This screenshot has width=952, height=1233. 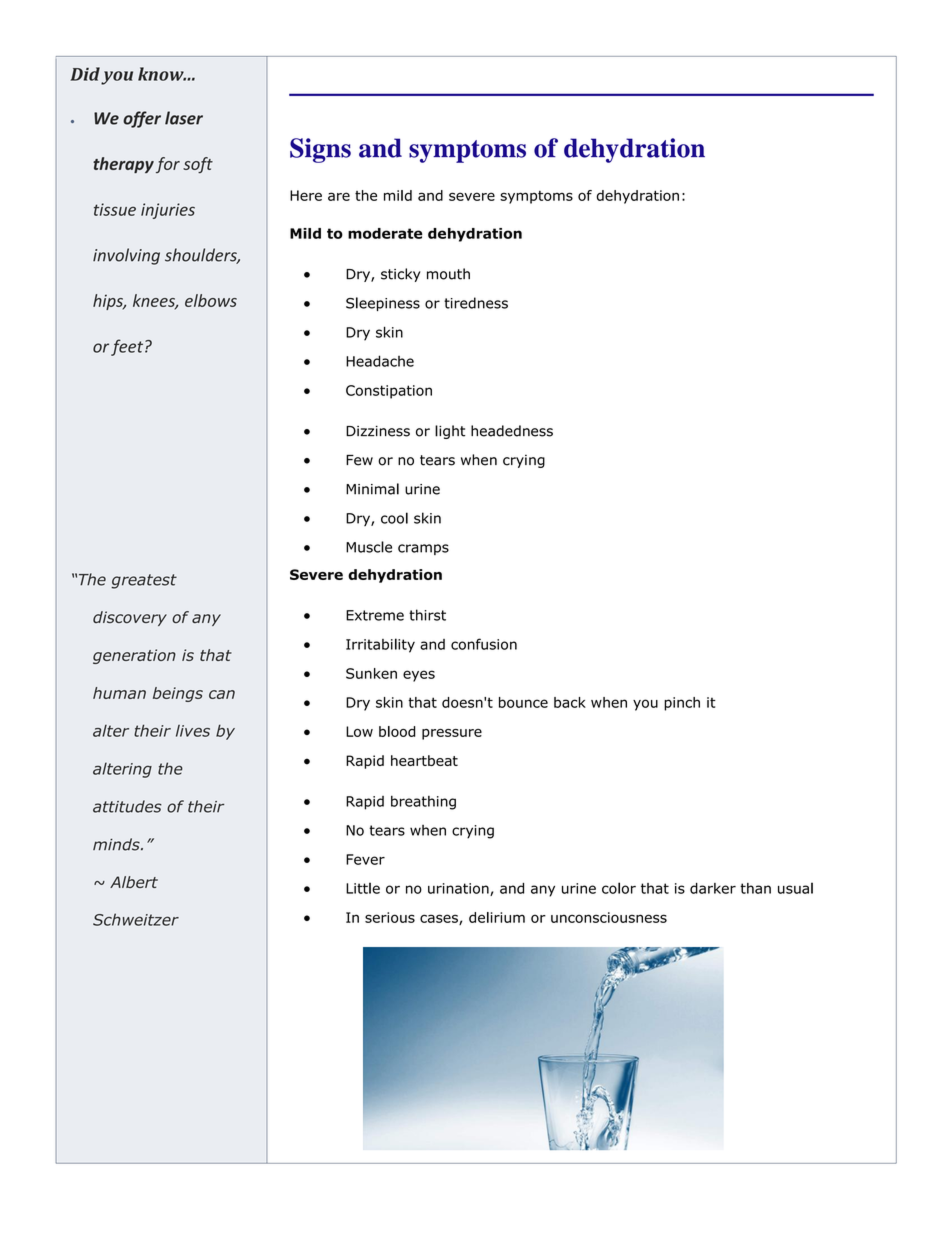 I want to click on light, so click(x=450, y=432).
